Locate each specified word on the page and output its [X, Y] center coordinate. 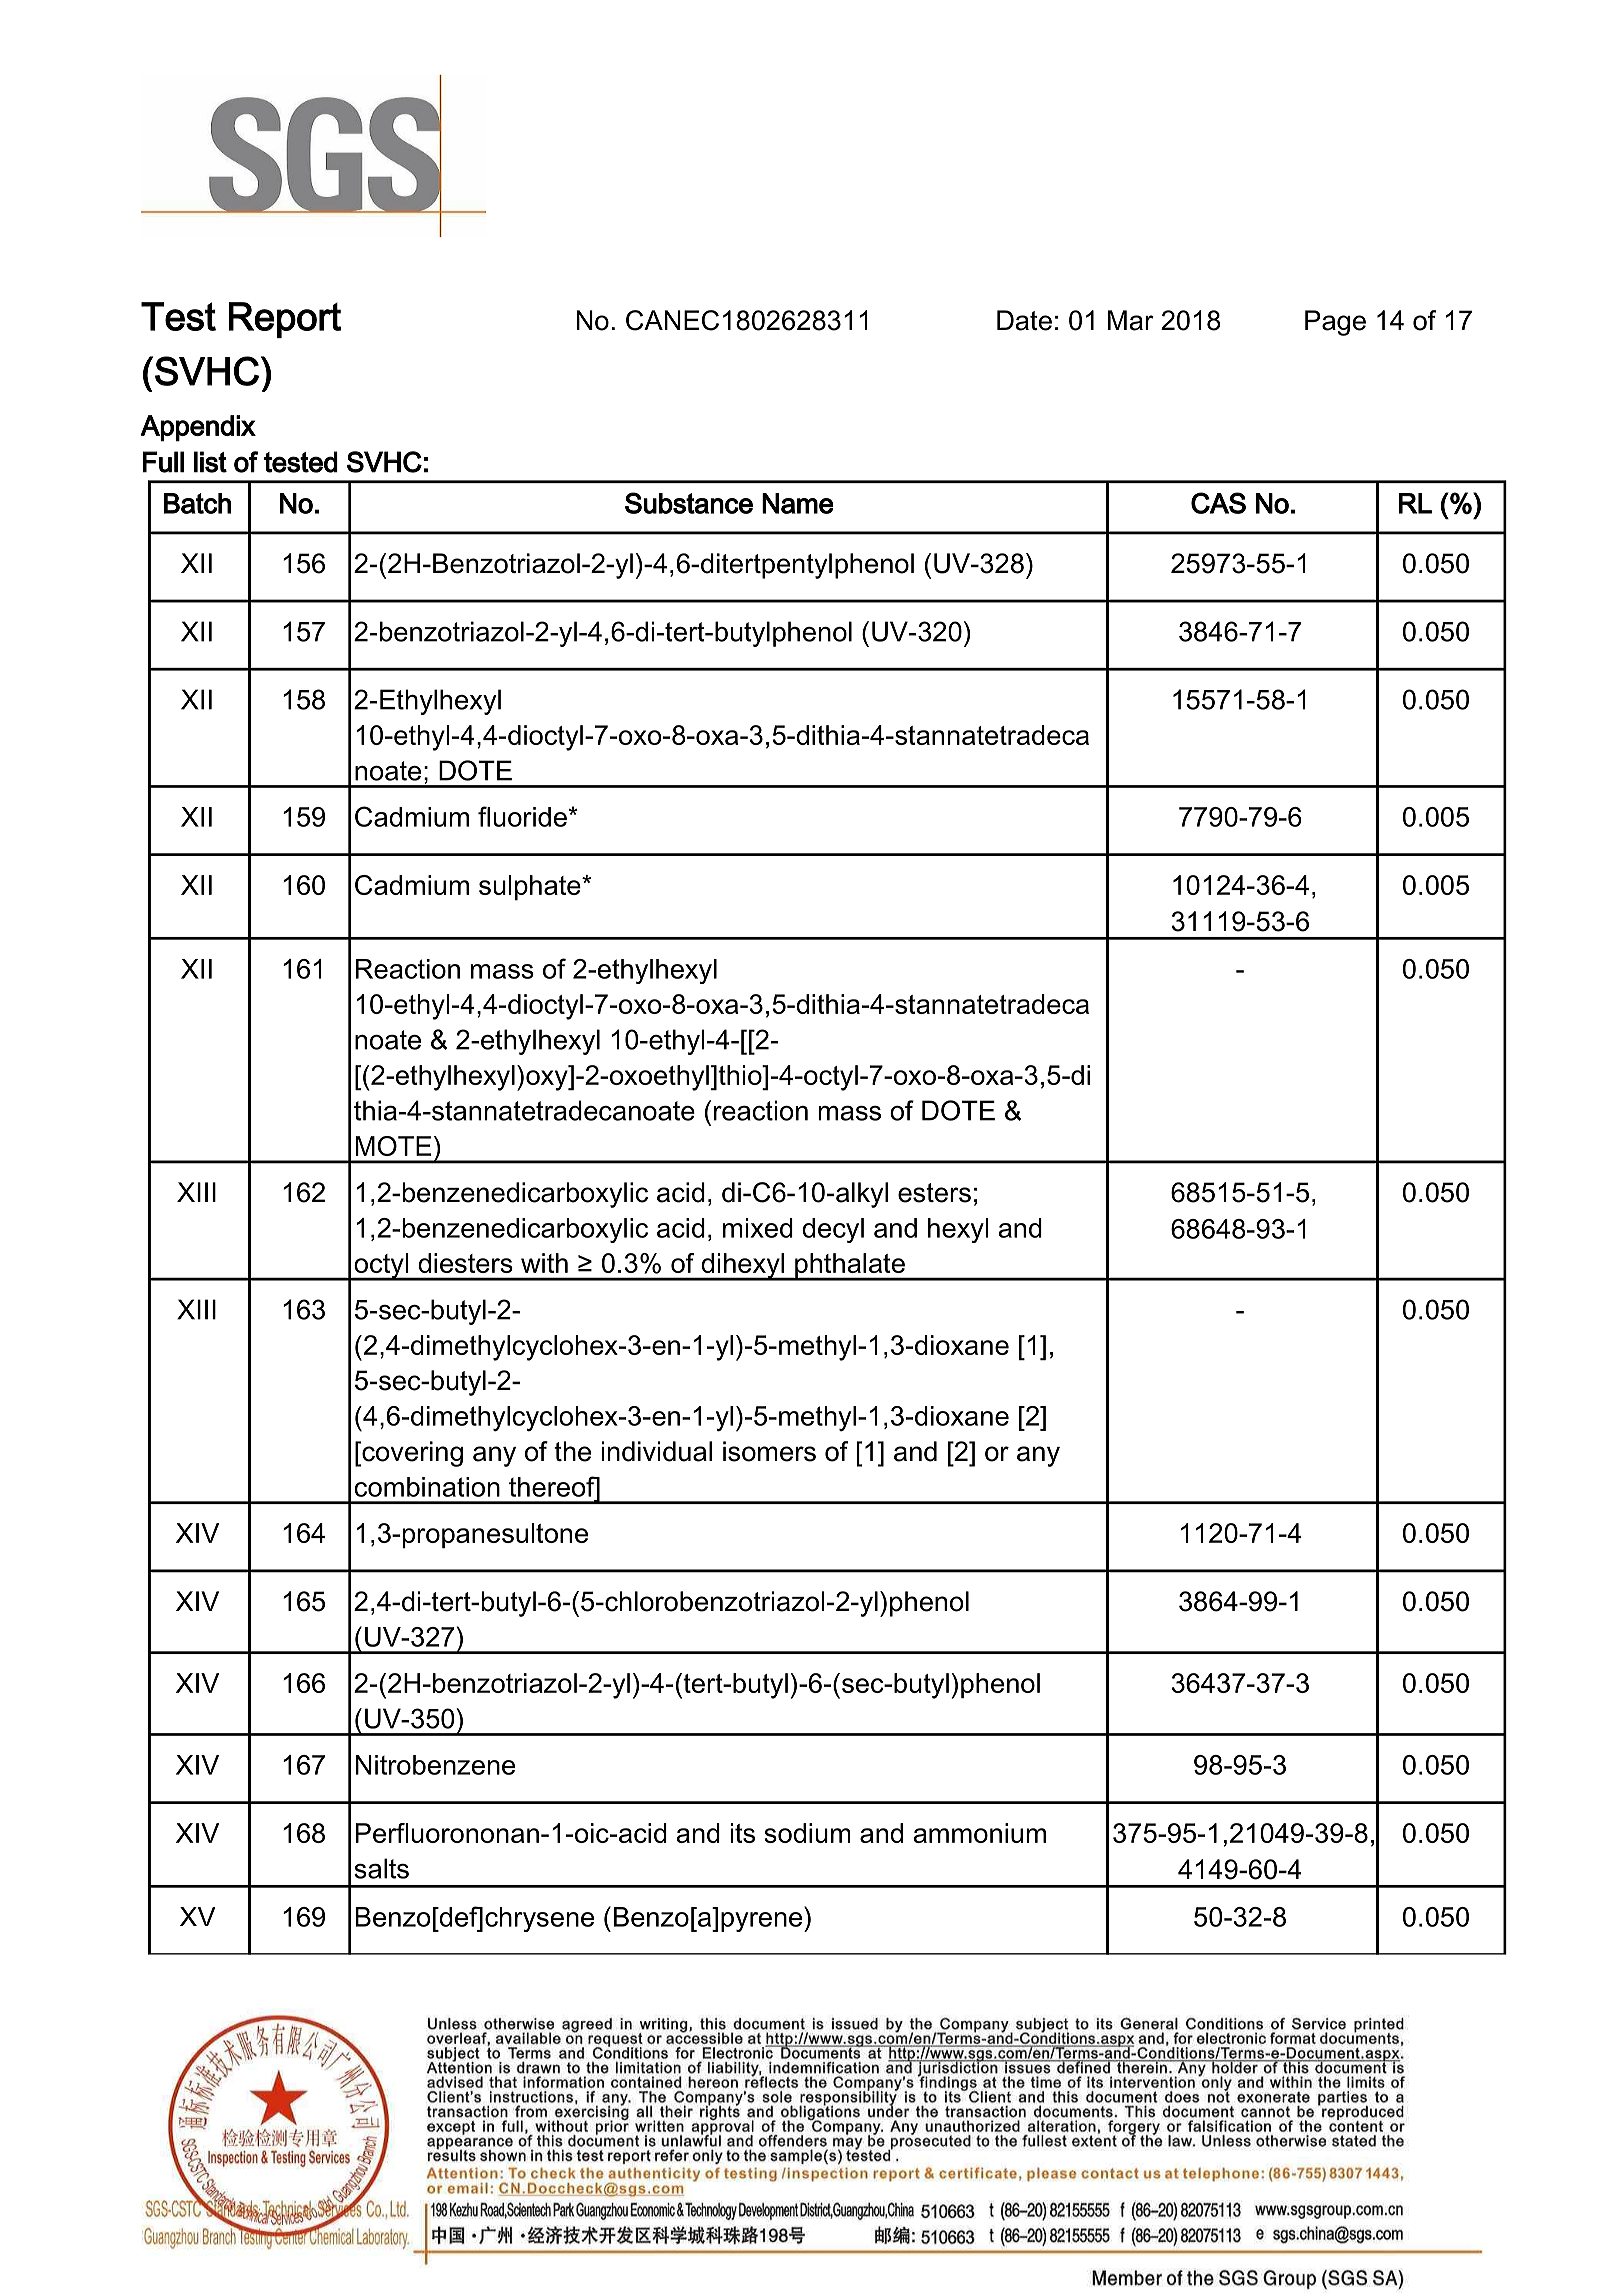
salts [381, 1868]
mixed [758, 1228]
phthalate [850, 1267]
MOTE [394, 1146]
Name [798, 503]
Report [284, 320]
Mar [1131, 320]
